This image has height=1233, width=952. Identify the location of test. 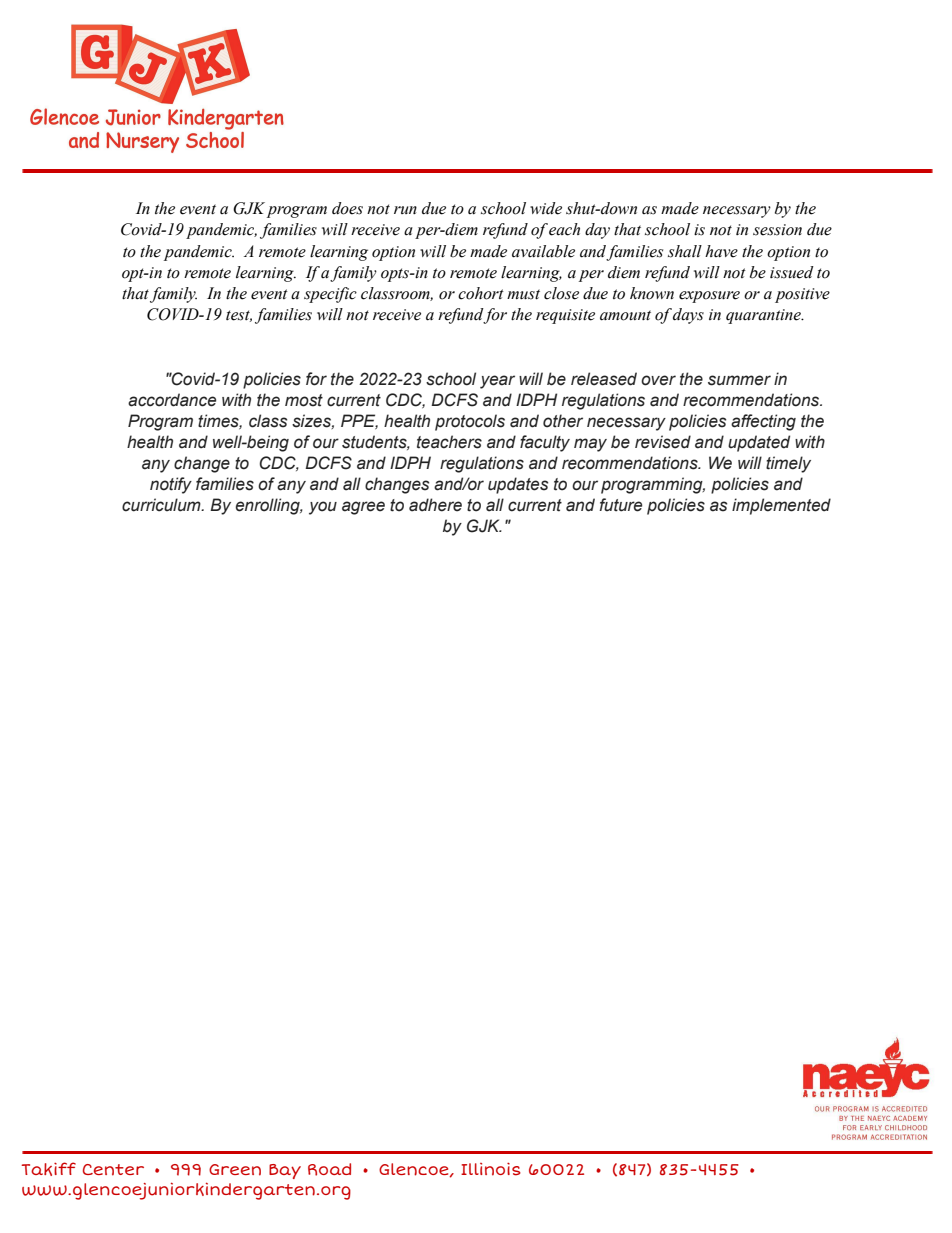
(239, 316).
